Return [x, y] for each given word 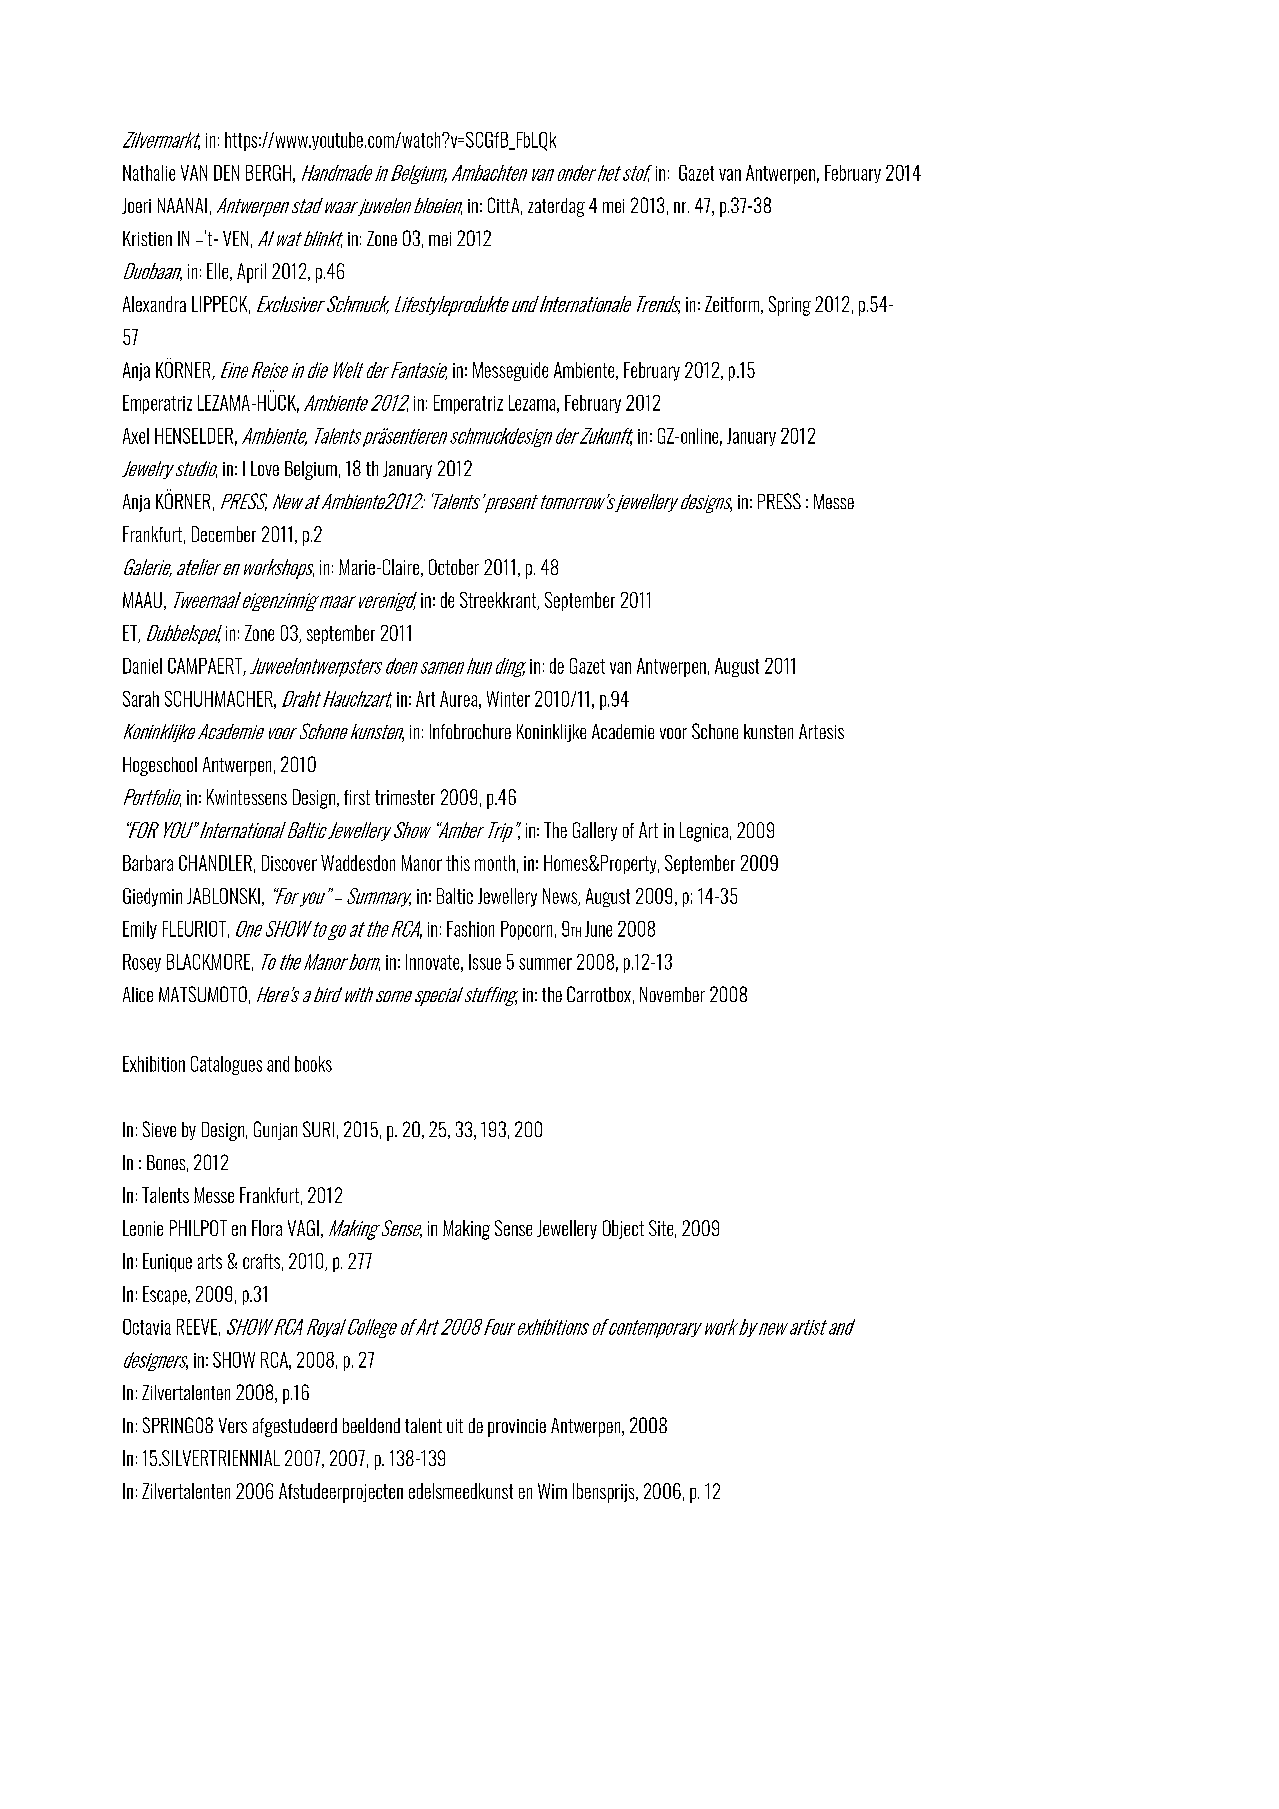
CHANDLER [215, 863]
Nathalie [149, 173]
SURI [318, 1129]
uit [455, 1426]
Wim [552, 1491]
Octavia [147, 1327]
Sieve [159, 1129]
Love [265, 468]
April [251, 273]
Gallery [595, 831]
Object [623, 1229]
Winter [508, 699]
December [224, 534]
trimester [405, 797]
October [454, 567]
